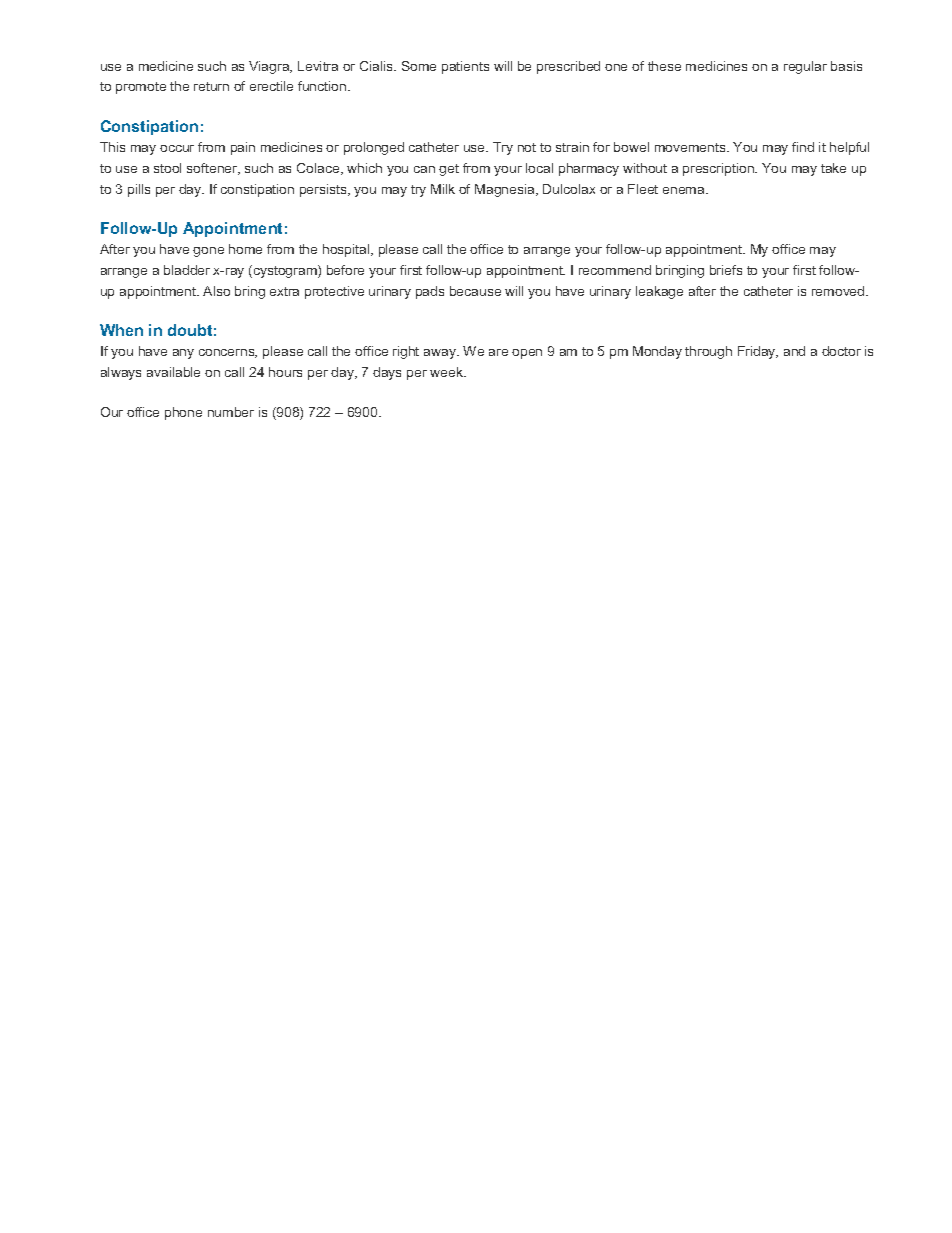  I want to click on Friday, so click(758, 352).
